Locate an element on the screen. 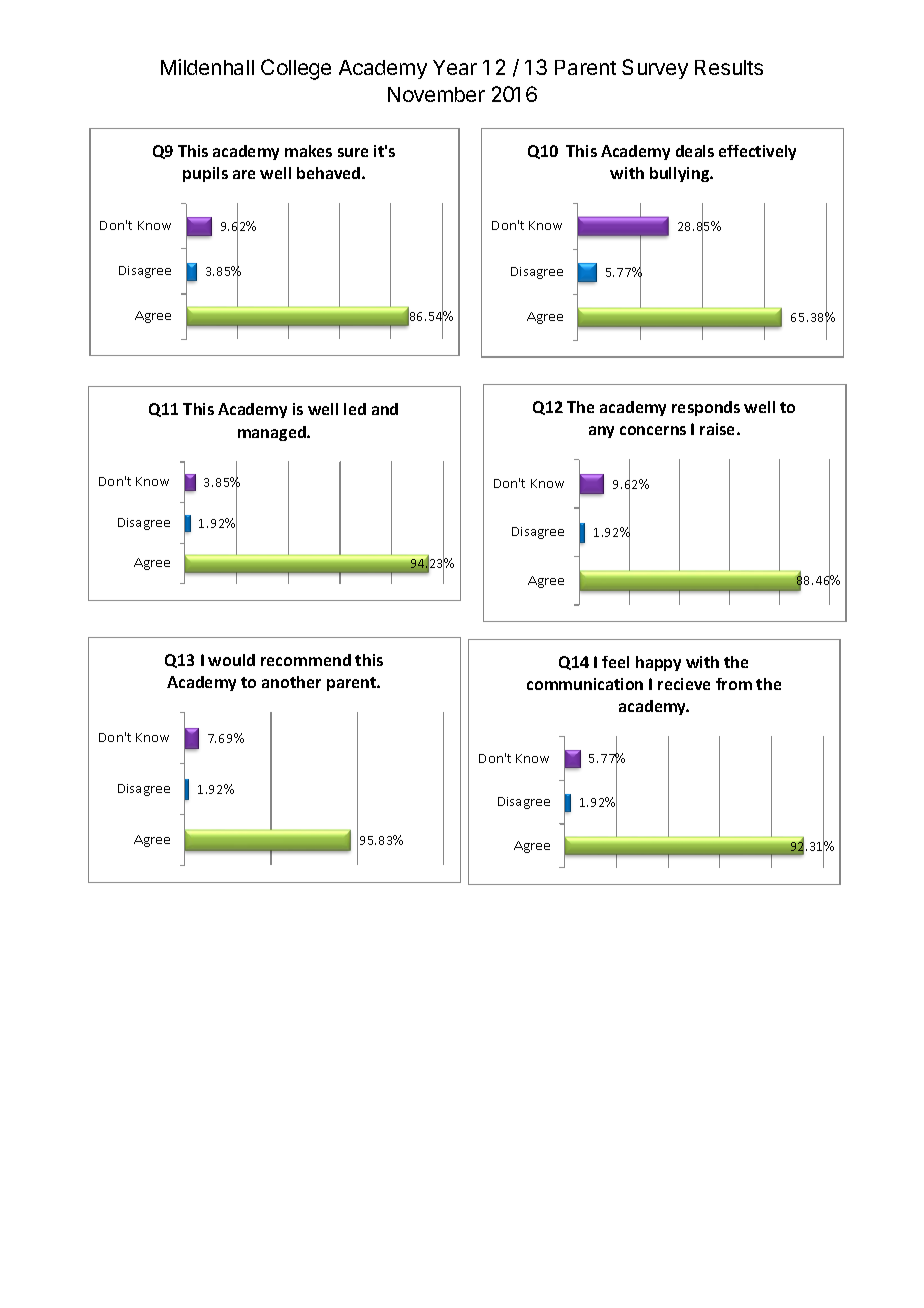  led is located at coordinates (355, 409).
